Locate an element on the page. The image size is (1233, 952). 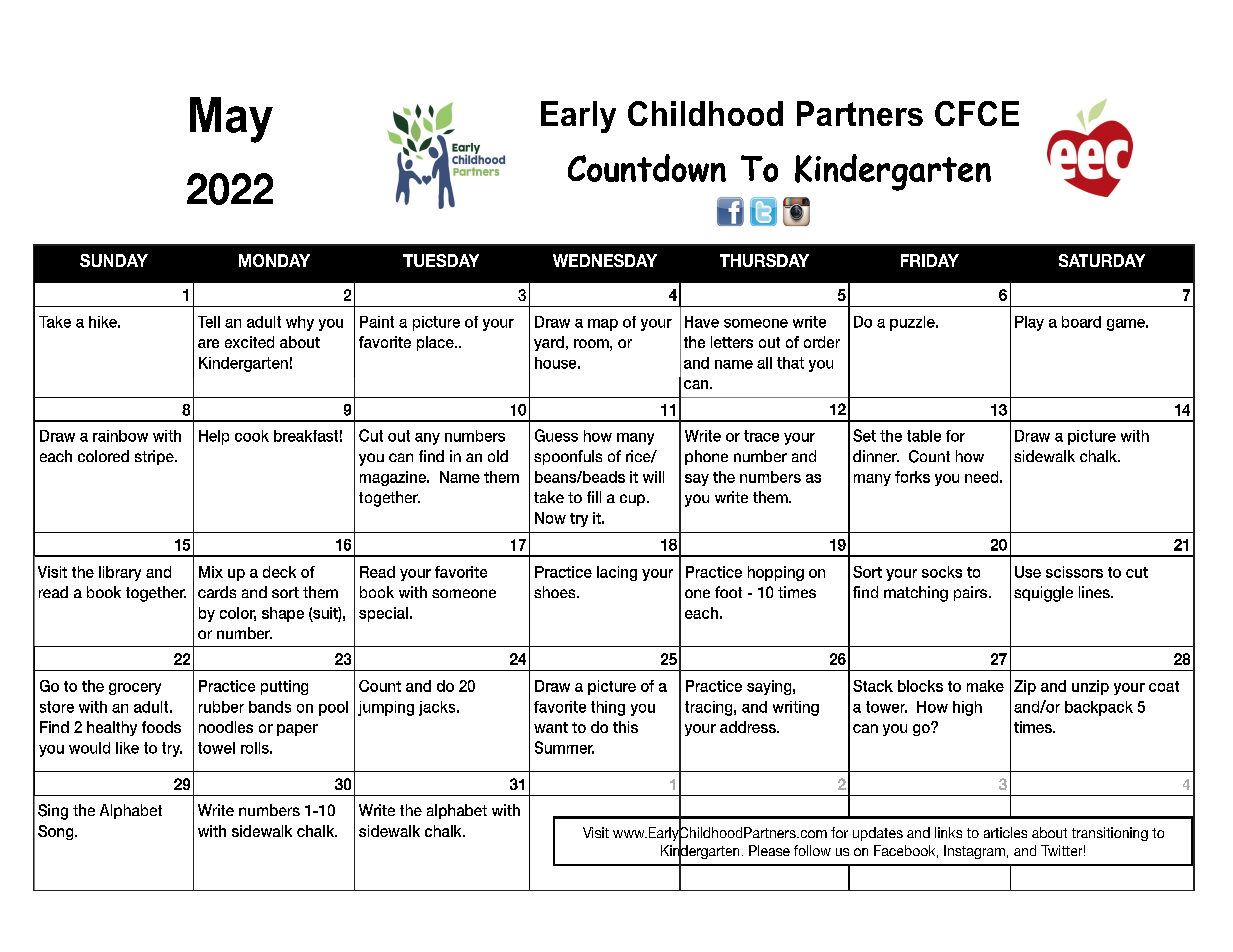
cards is located at coordinates (217, 592).
